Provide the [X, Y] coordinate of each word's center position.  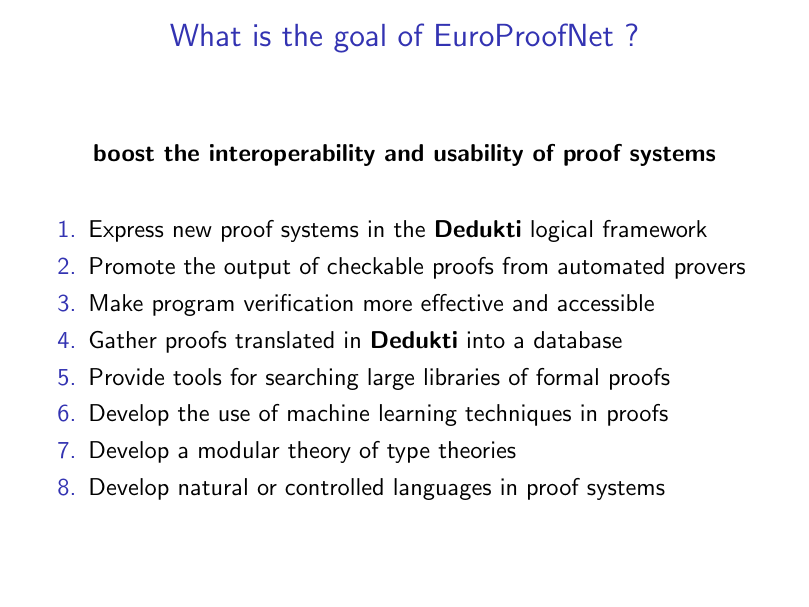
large [391, 379]
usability [478, 155]
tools [197, 377]
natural [213, 487]
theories [477, 450]
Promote [132, 266]
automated [611, 266]
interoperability [292, 155]
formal [567, 377]
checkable [375, 266]
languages [442, 489]
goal [359, 38]
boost [124, 153]
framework [655, 229]
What [205, 35]
